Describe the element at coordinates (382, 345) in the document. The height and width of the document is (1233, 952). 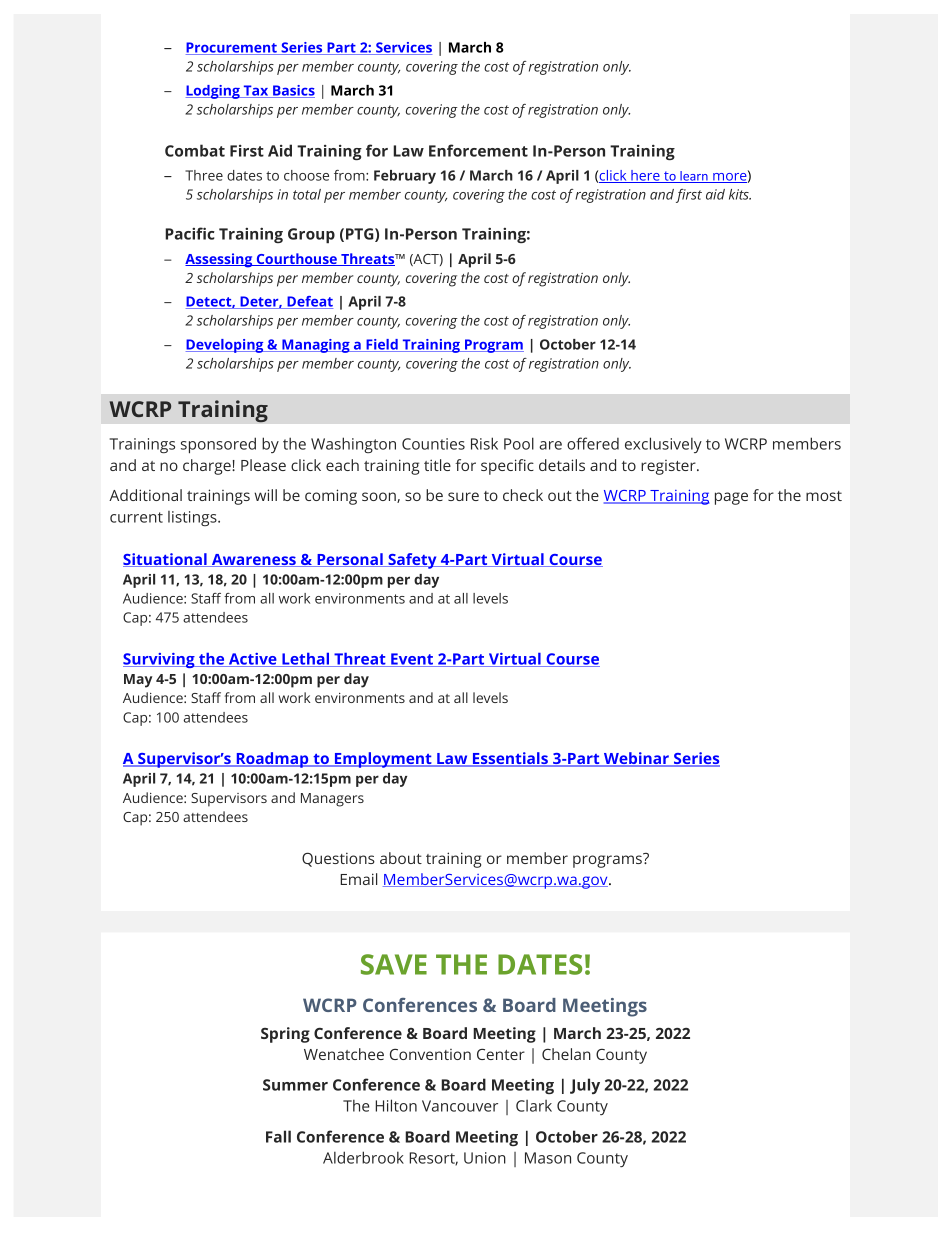
I see `Field` at that location.
